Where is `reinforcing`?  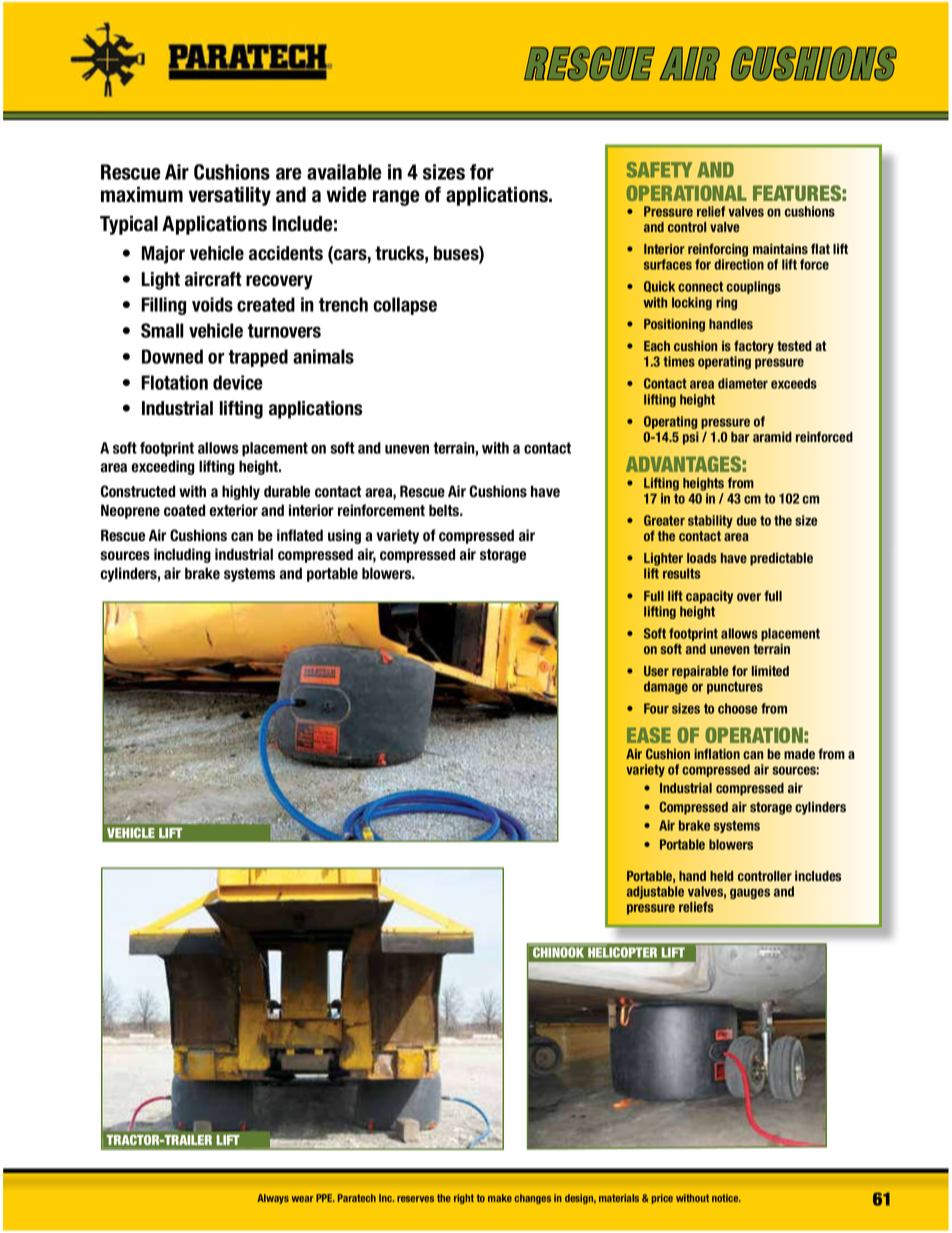 reinforcing is located at coordinates (718, 250).
